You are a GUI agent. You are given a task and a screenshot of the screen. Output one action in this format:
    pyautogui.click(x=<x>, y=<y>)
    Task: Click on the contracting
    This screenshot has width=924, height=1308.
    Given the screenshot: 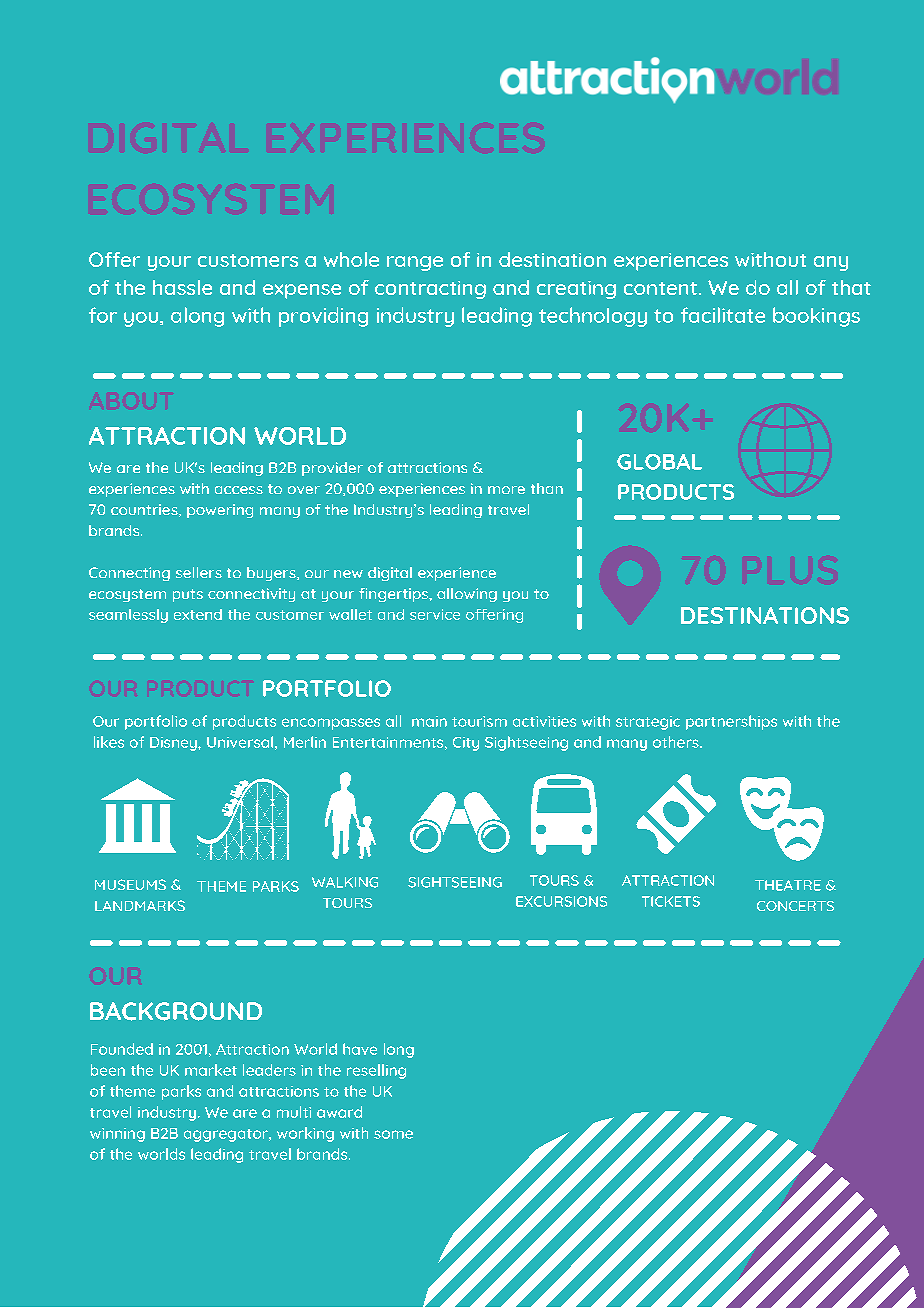 What is the action you would take?
    pyautogui.click(x=430, y=290)
